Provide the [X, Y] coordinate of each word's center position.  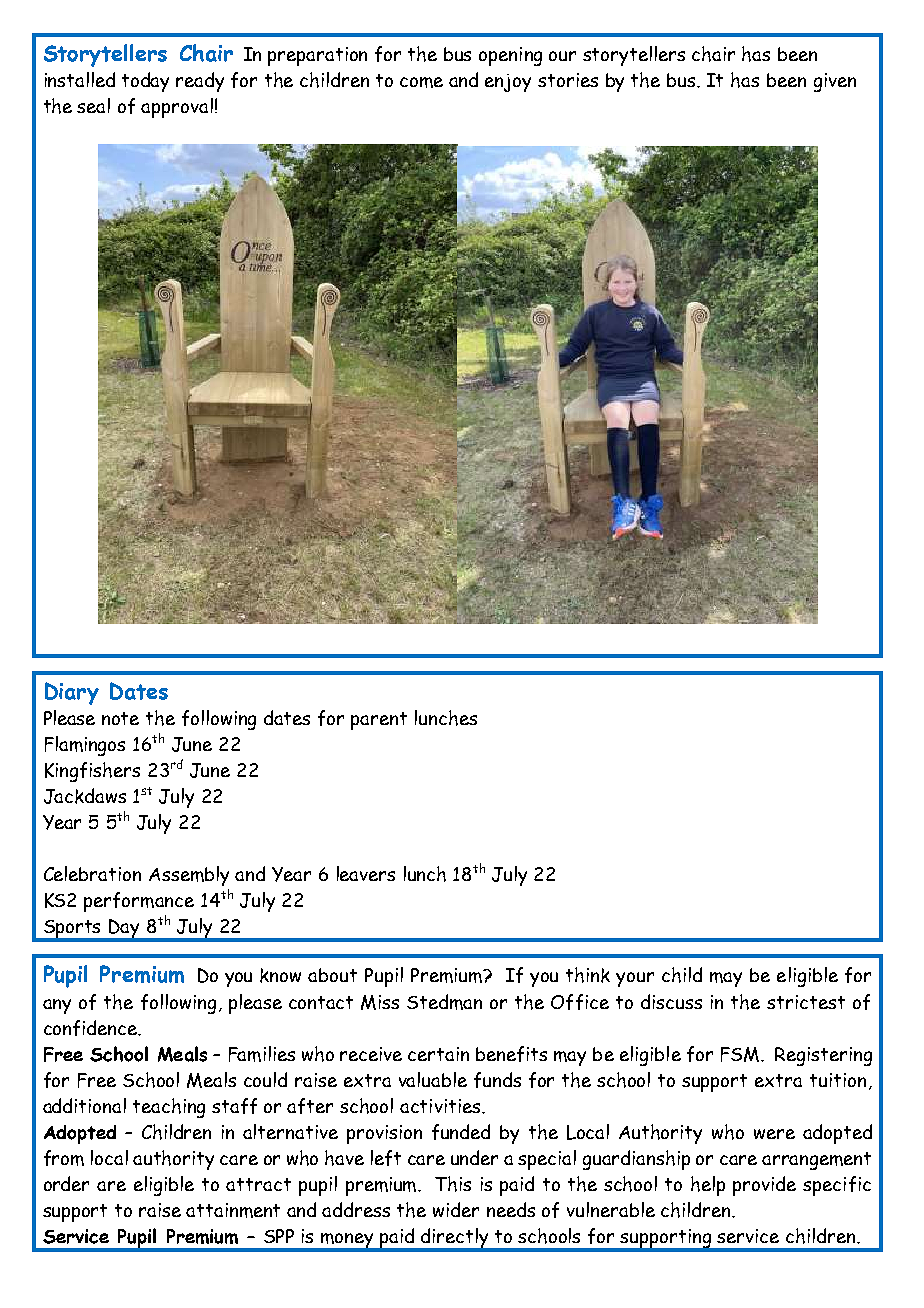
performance [139, 902]
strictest [806, 1002]
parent [379, 721]
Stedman [444, 1002]
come [421, 82]
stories [568, 80]
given [835, 82]
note [120, 718]
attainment [233, 1210]
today [145, 82]
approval [177, 108]
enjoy [508, 83]
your [635, 979]
